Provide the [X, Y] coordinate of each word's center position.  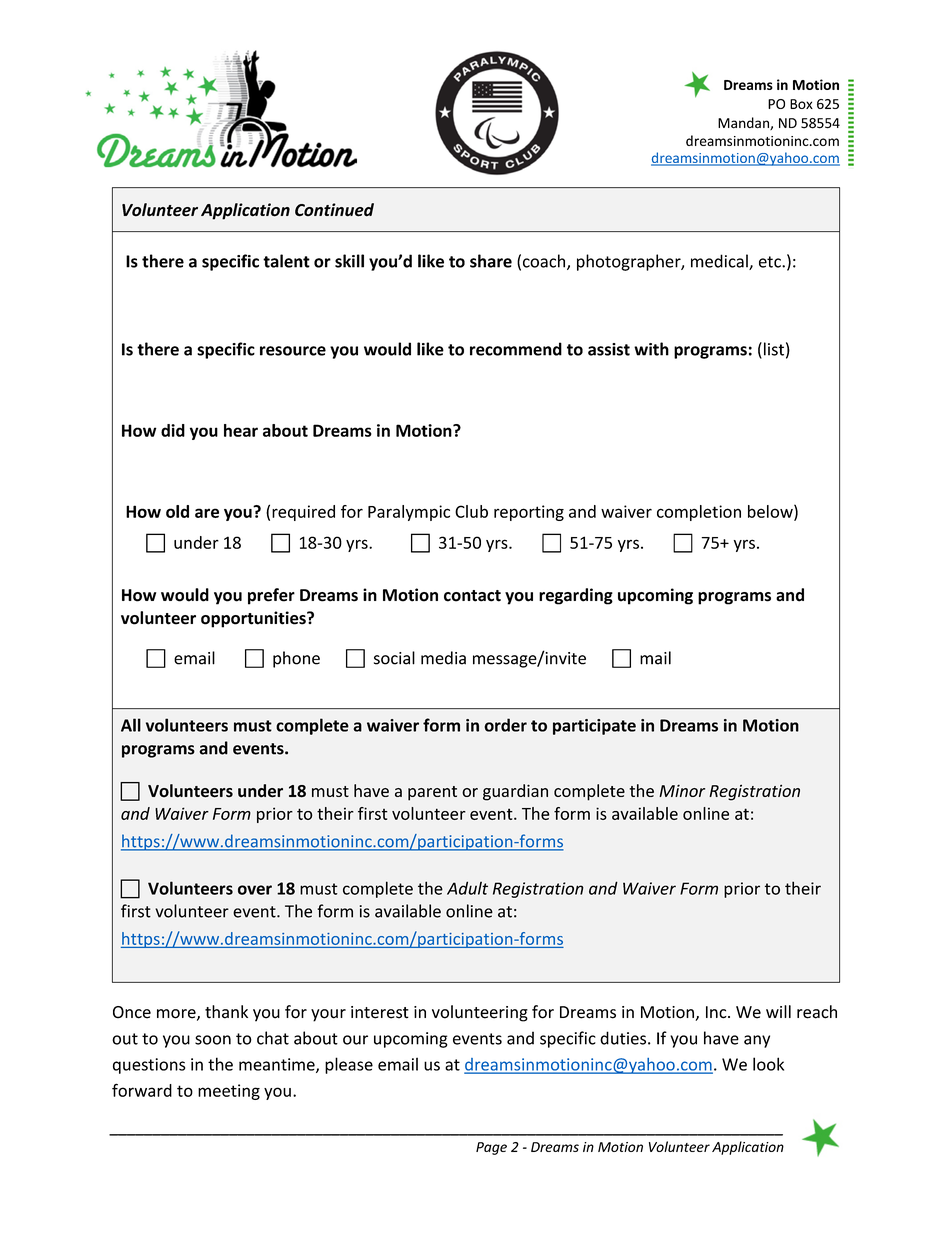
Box [801, 104]
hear [241, 430]
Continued [334, 210]
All [131, 725]
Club [471, 511]
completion [699, 513]
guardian [515, 792]
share [491, 261]
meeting [229, 1092]
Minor [682, 790]
